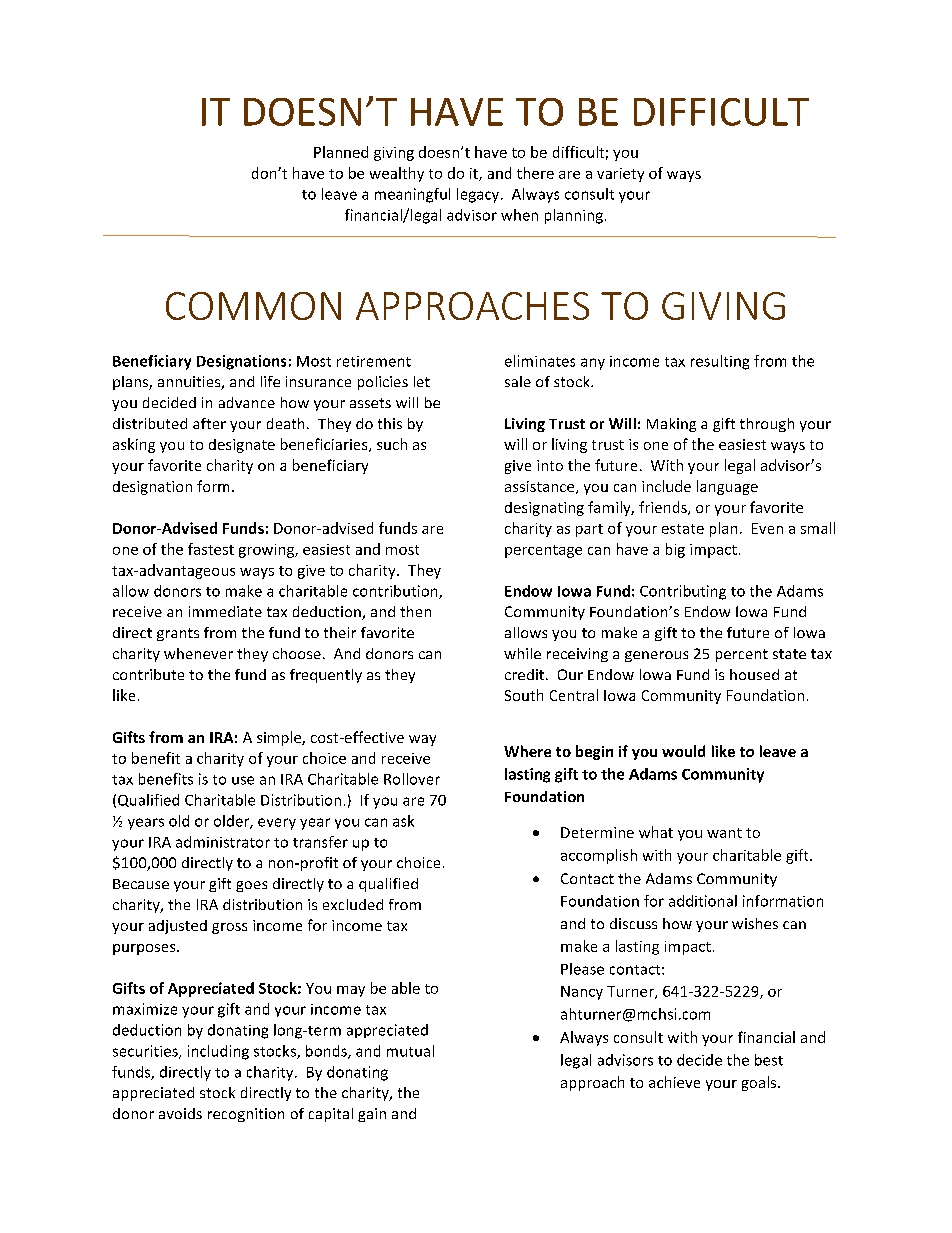  What do you see at coordinates (479, 195) in the screenshot?
I see `legacy` at bounding box center [479, 195].
